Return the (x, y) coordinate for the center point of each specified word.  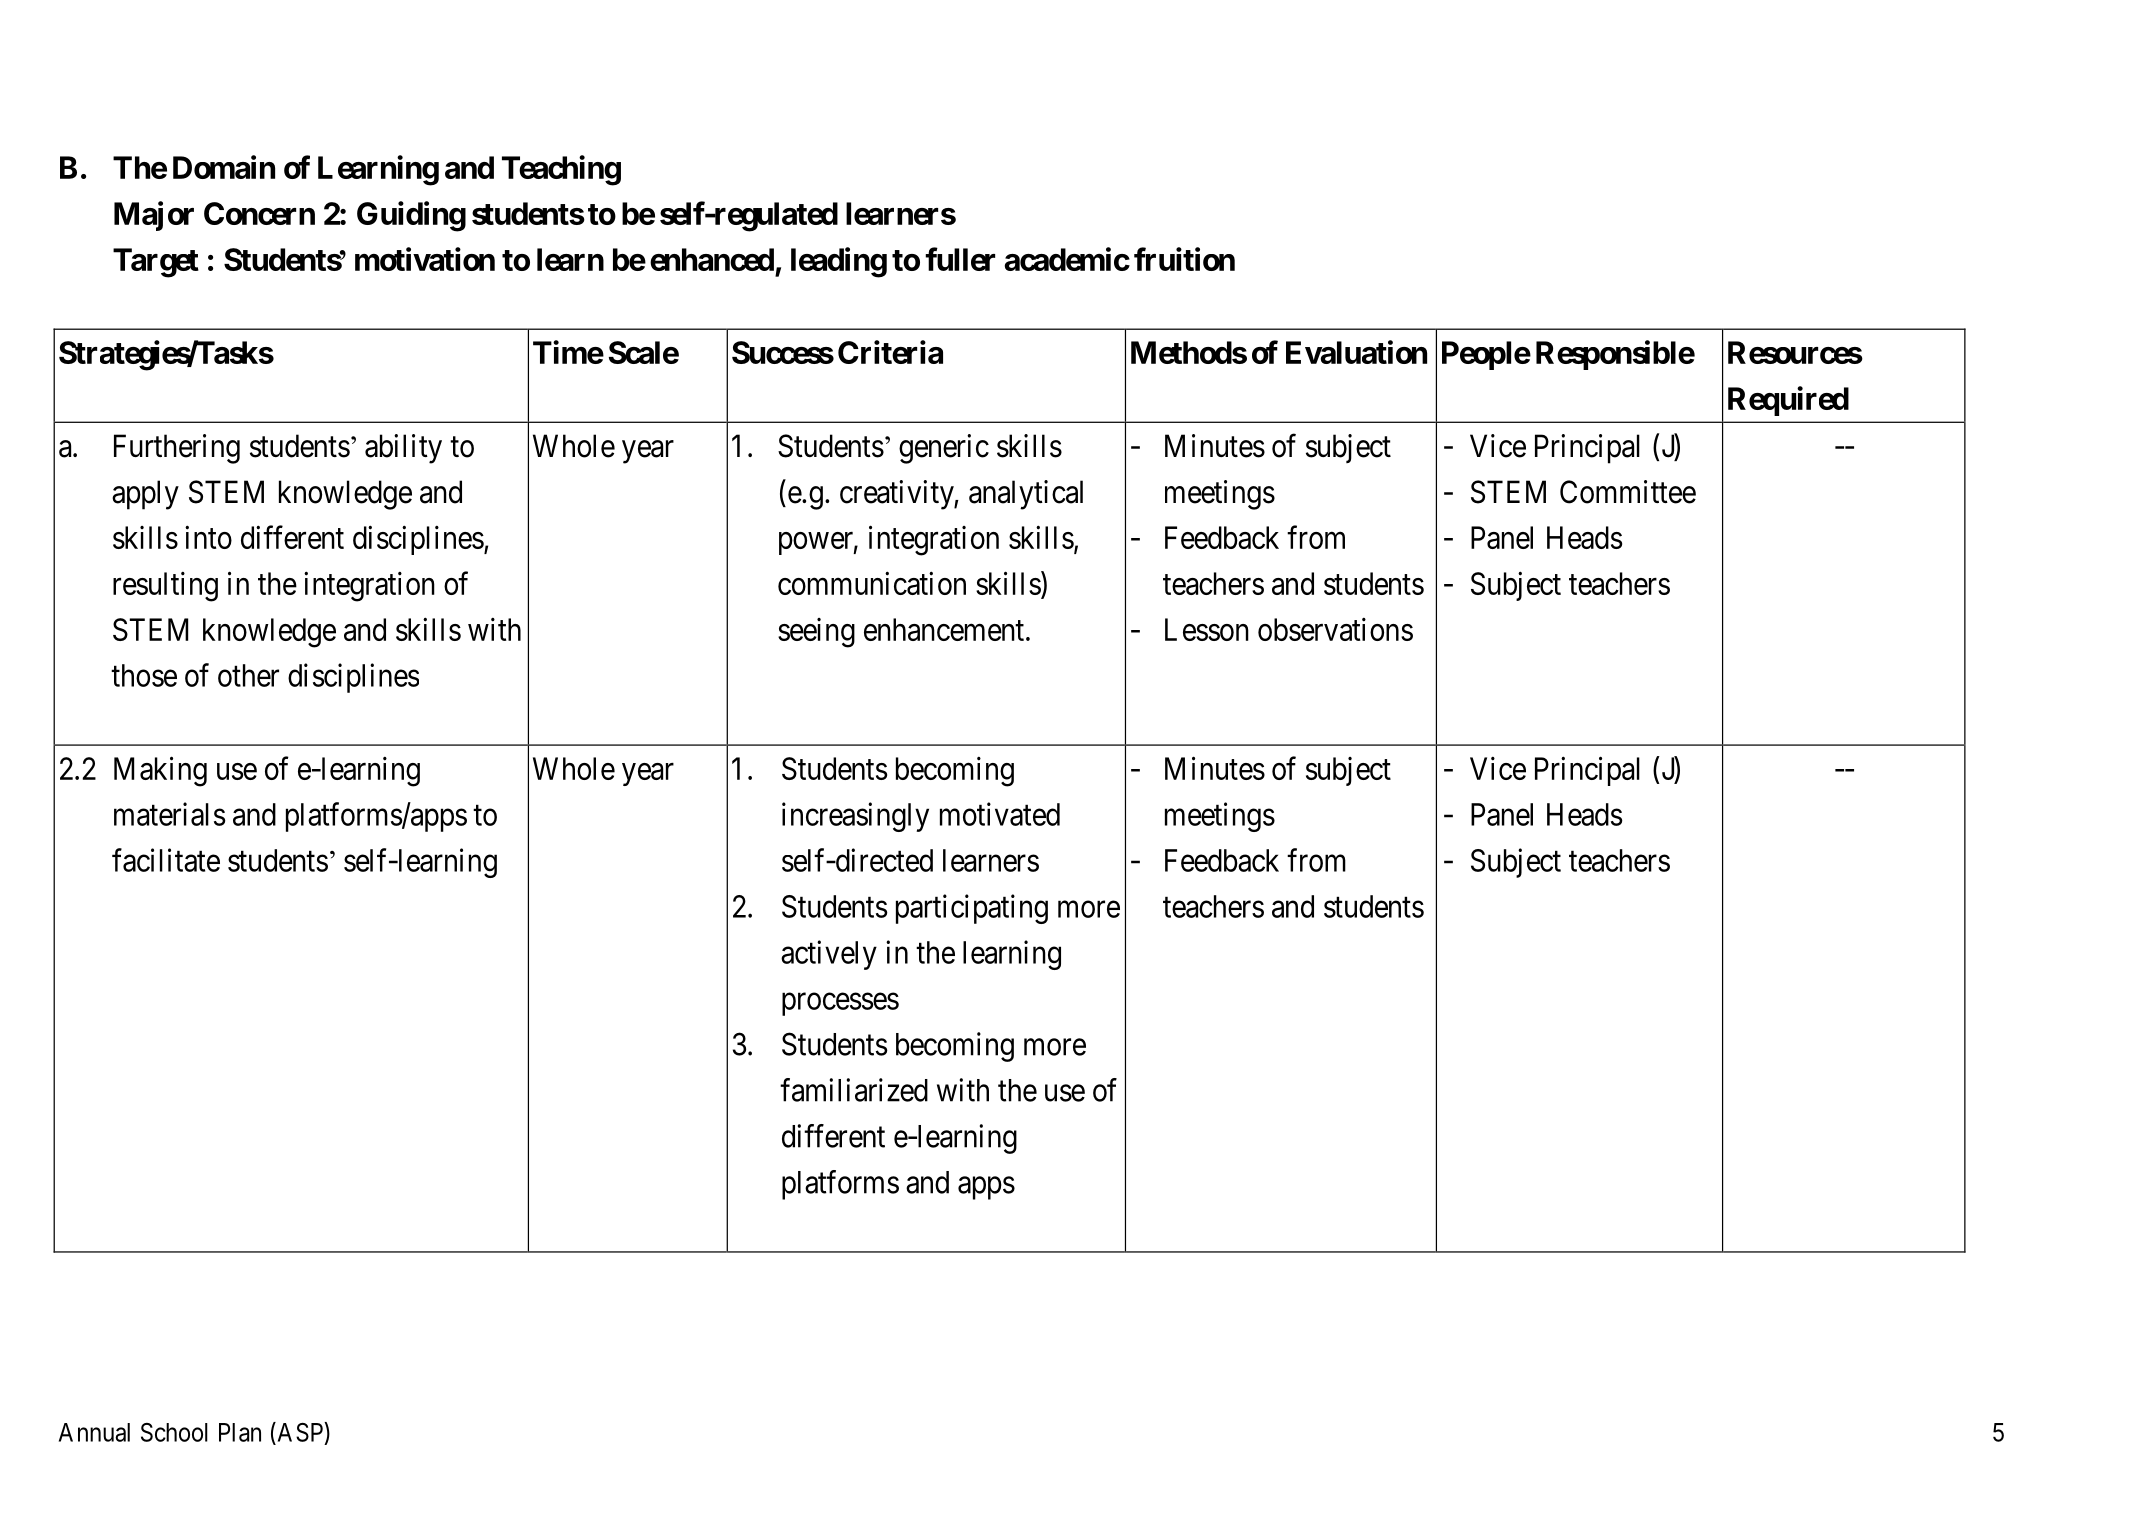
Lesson (1207, 629)
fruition (1184, 259)
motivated (1000, 814)
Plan (240, 1432)
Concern (259, 213)
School (174, 1432)
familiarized (854, 1090)
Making (160, 771)
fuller (960, 259)
